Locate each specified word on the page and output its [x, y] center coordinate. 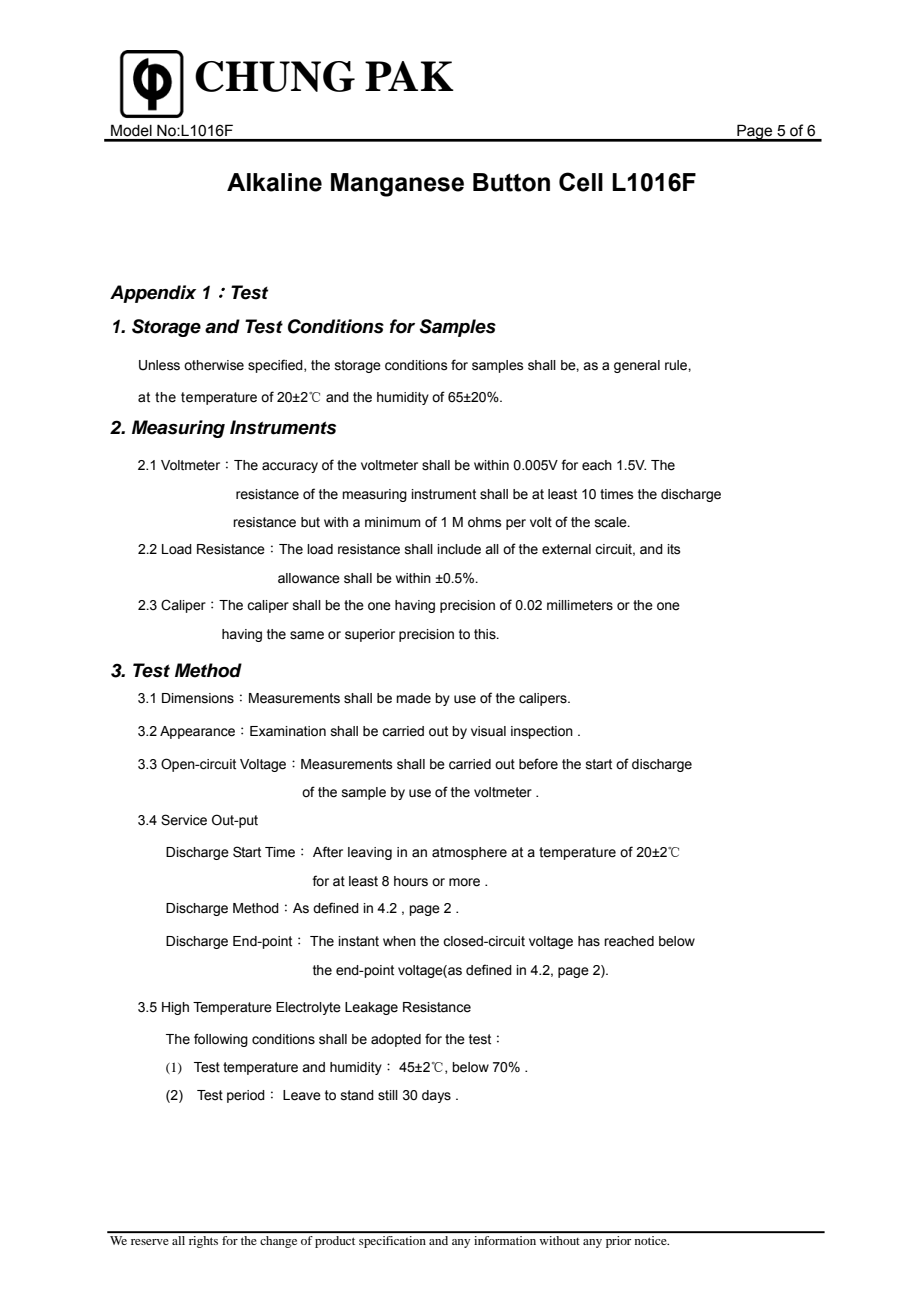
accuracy [290, 467]
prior [618, 1242]
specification [392, 1242]
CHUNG [275, 76]
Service [184, 820]
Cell [581, 182]
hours [411, 881]
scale [612, 522]
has [589, 941]
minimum [393, 522]
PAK [409, 76]
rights [203, 1242]
